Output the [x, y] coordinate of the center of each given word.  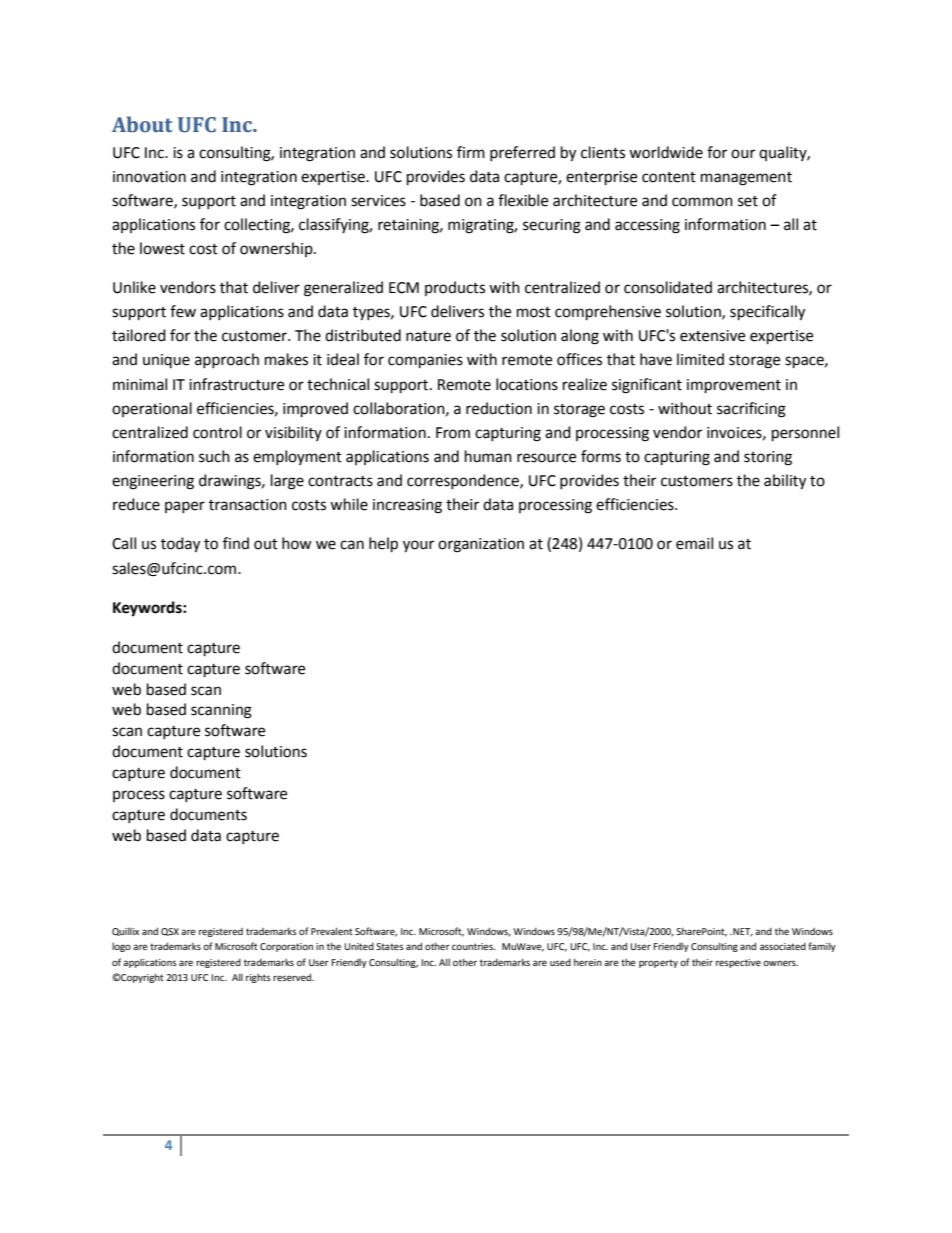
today [180, 545]
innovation [149, 177]
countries [473, 946]
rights [258, 978]
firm [471, 152]
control [217, 432]
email [694, 543]
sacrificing [751, 410]
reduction [499, 408]
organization [481, 545]
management [746, 179]
